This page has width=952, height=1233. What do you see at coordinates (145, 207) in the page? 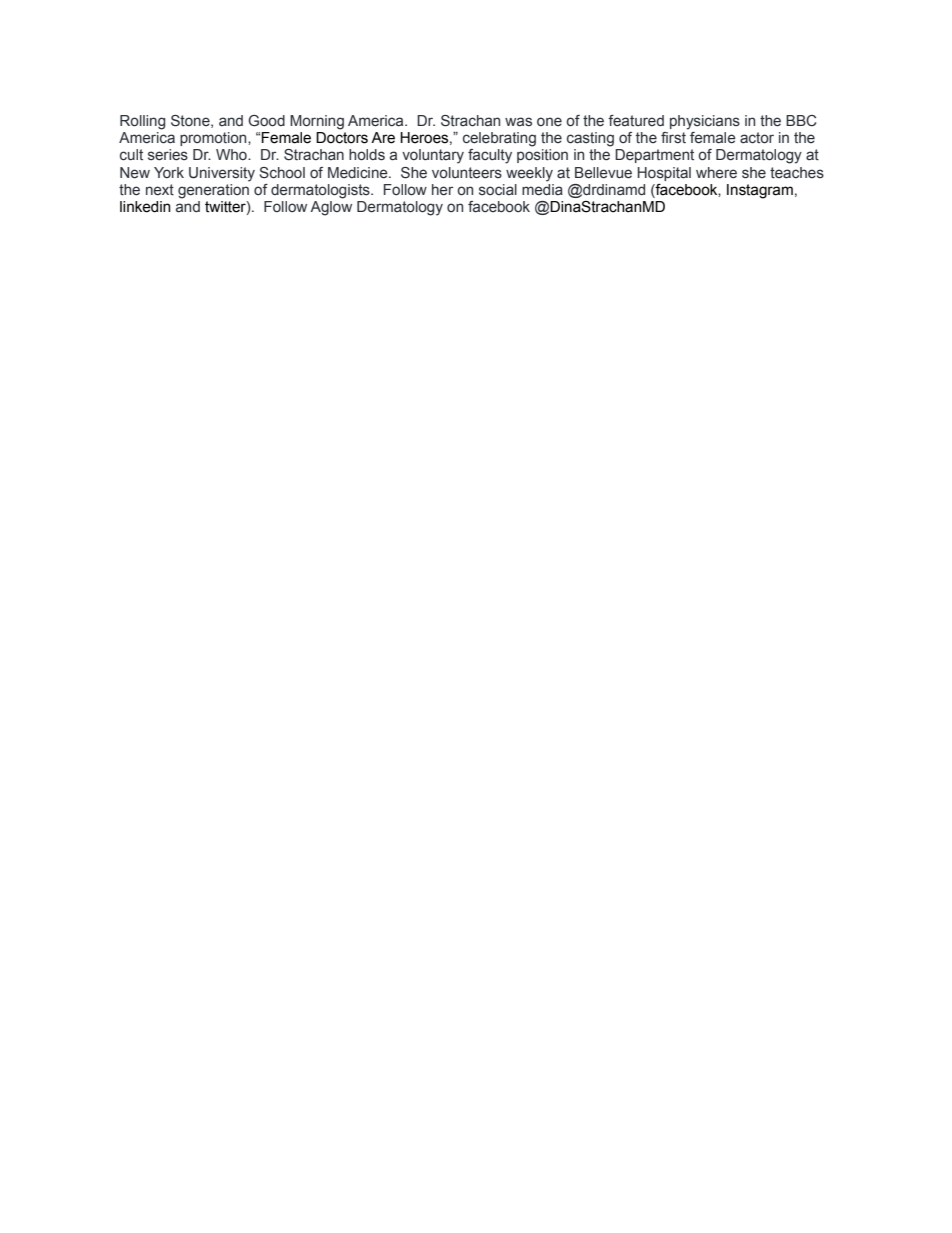
I see `linkedin` at bounding box center [145, 207].
